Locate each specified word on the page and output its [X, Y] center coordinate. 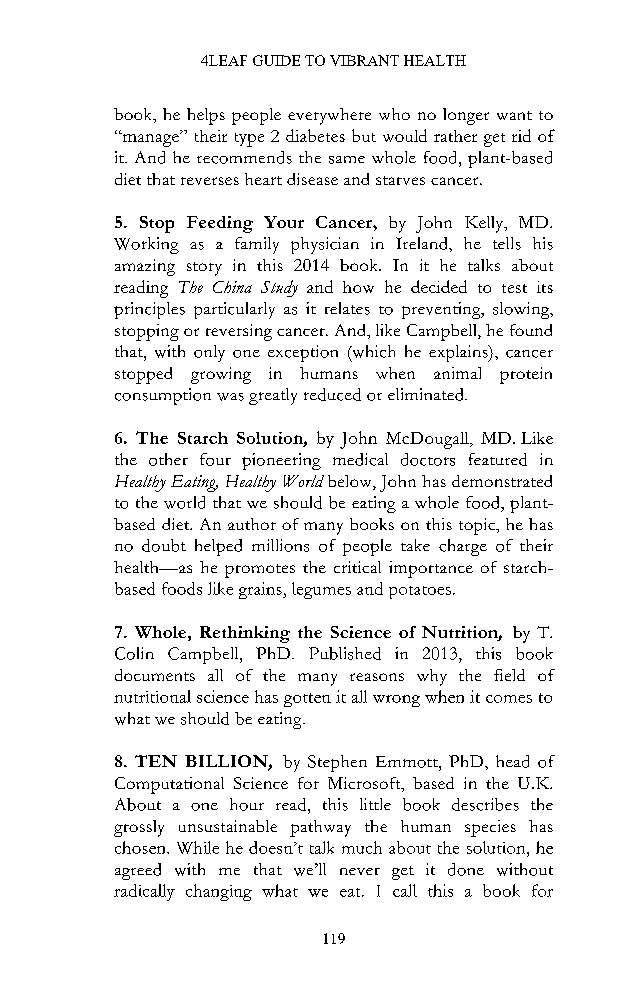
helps [206, 116]
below [351, 482]
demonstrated [502, 481]
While [198, 847]
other [168, 459]
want [514, 115]
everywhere [329, 116]
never [360, 871]
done [466, 869]
